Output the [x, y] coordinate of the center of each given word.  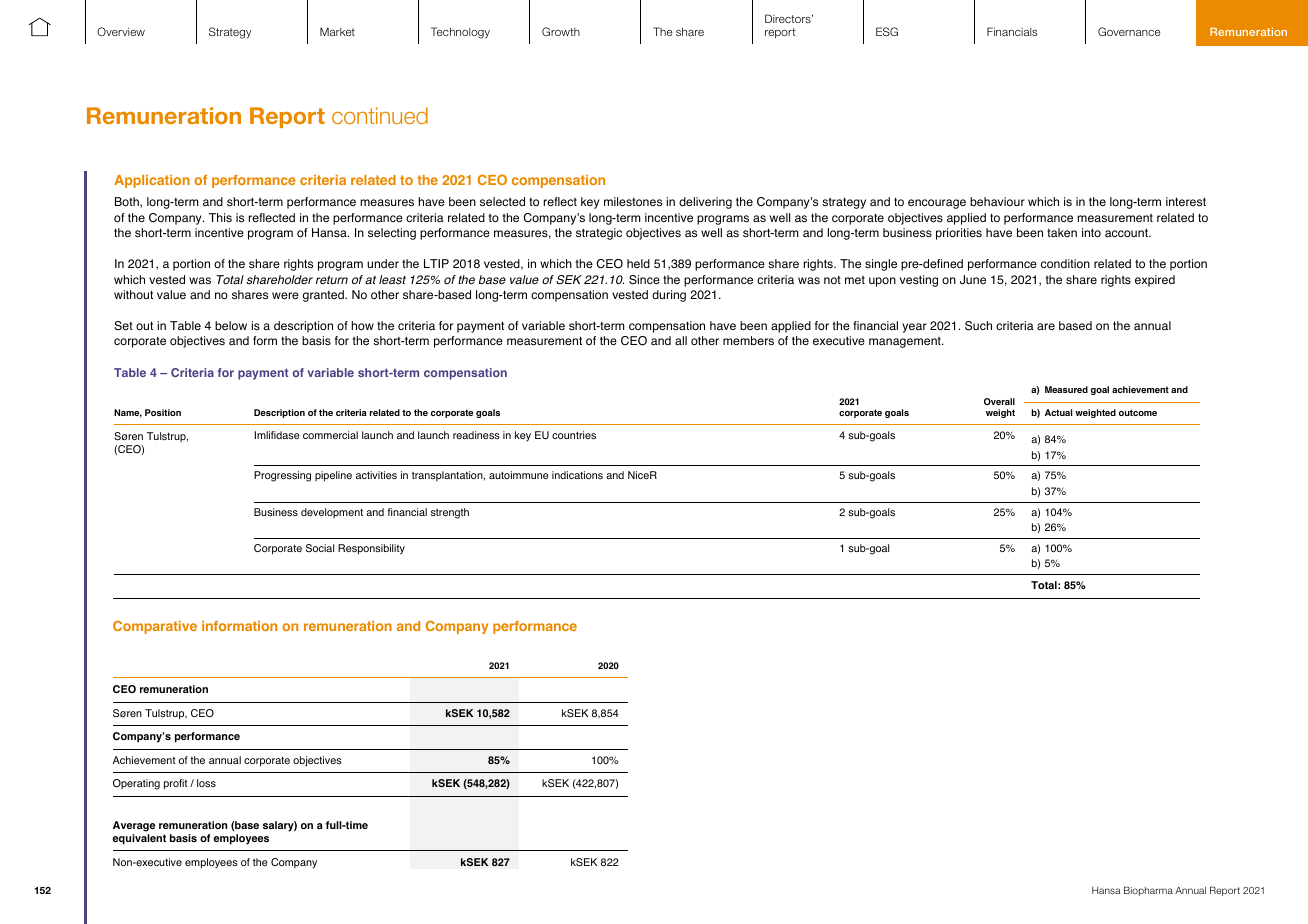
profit [175, 784]
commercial [330, 435]
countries [574, 435]
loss [206, 783]
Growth [561, 31]
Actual [1058, 412]
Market [337, 31]
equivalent [139, 839]
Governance [1129, 31]
